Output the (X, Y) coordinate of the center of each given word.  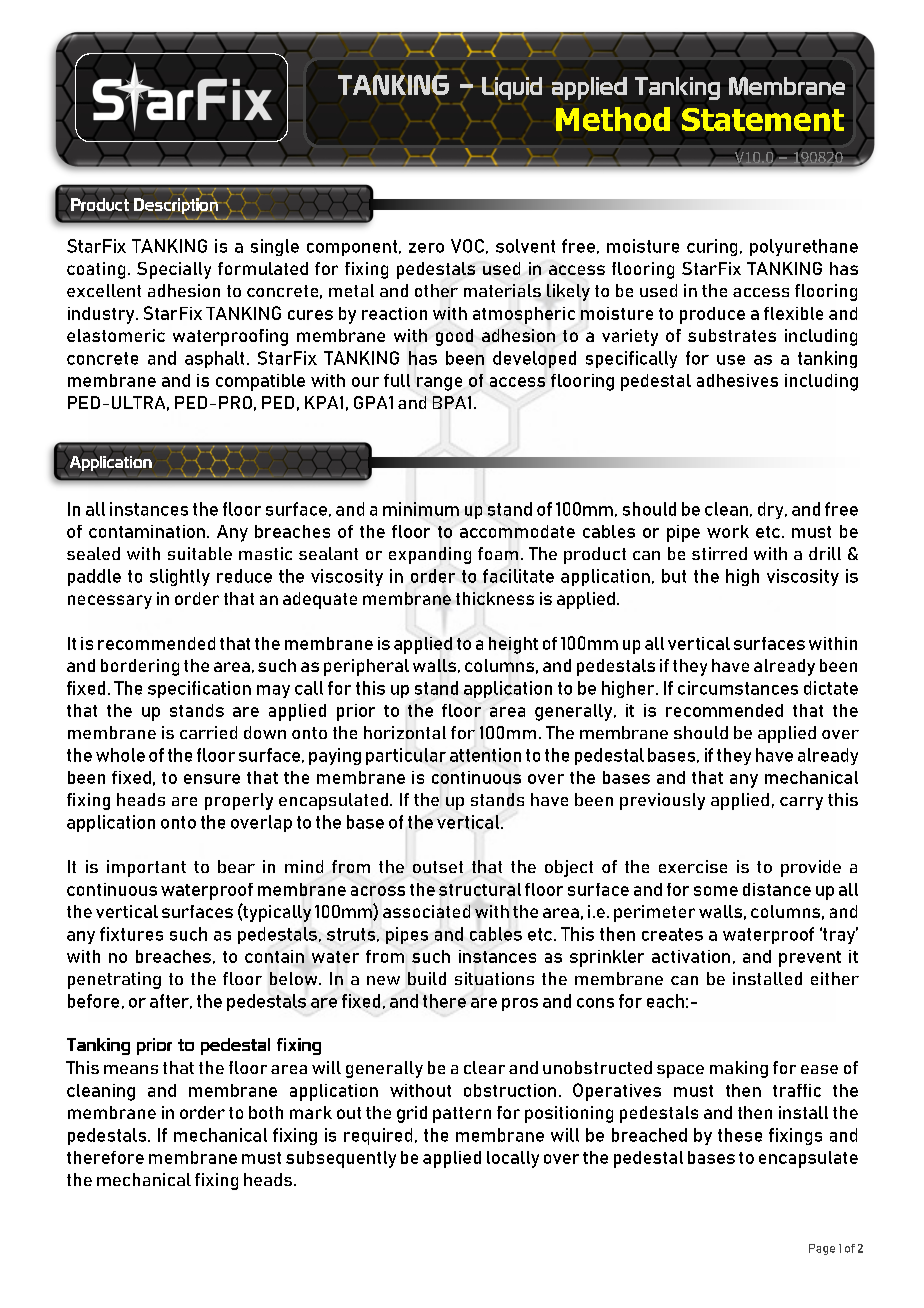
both (266, 1112)
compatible (260, 382)
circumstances (738, 688)
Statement (763, 119)
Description (176, 206)
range (439, 384)
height (513, 645)
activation (691, 956)
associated (426, 911)
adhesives (737, 380)
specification (199, 689)
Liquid (512, 88)
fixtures (131, 934)
